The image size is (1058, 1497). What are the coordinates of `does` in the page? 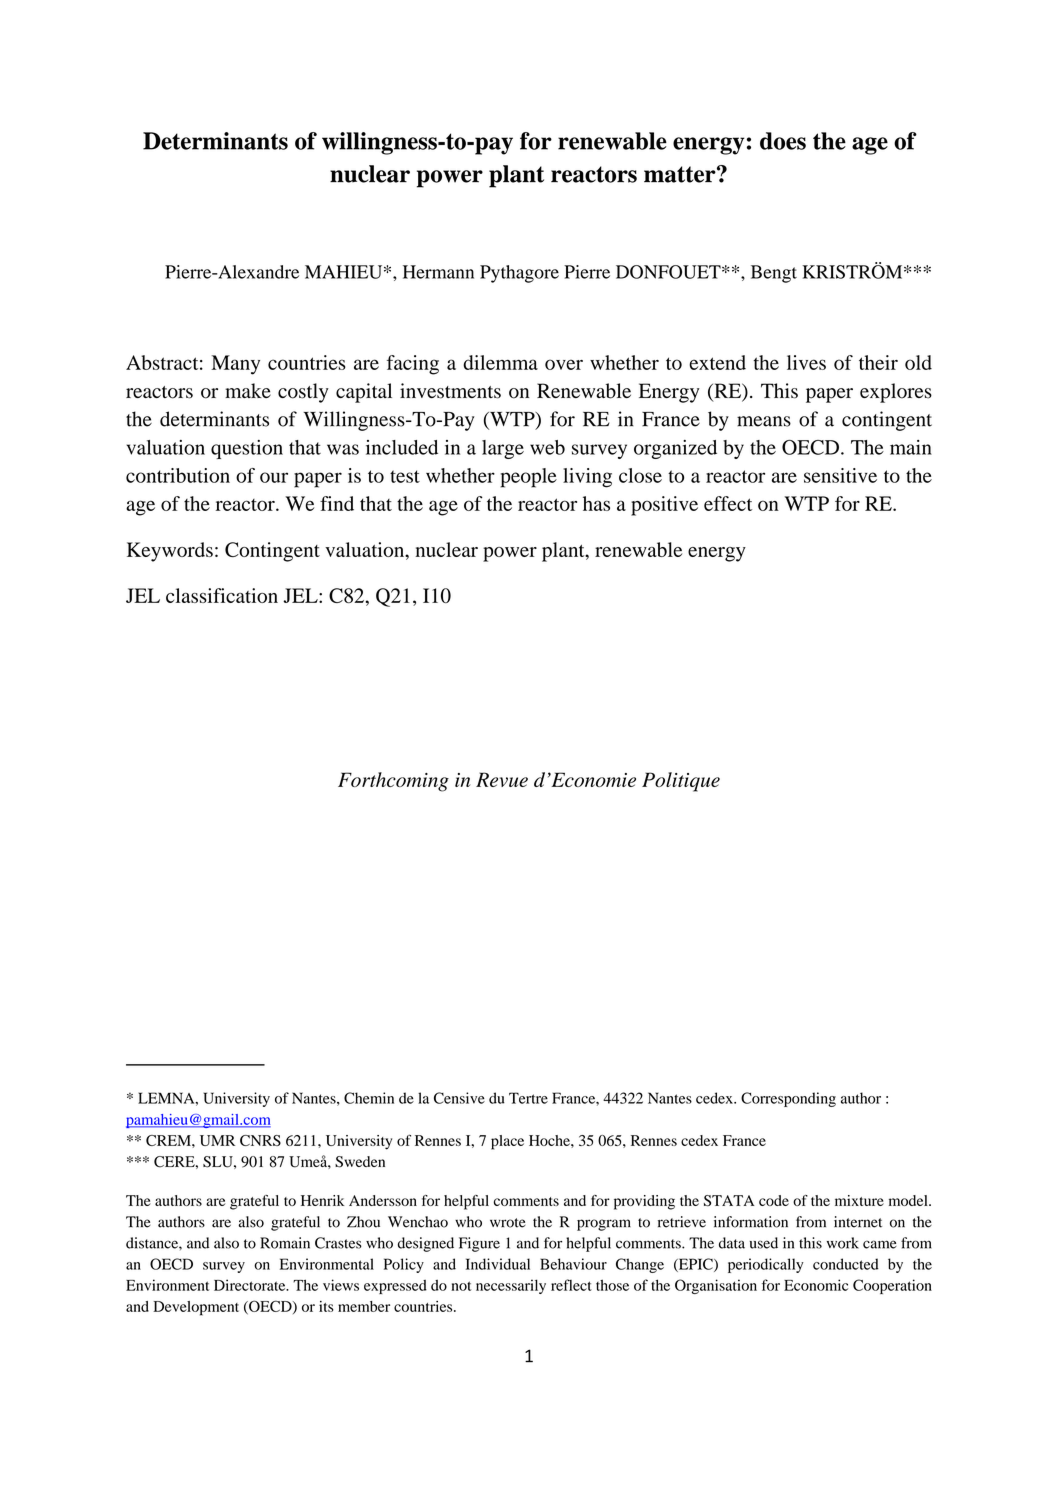 It's located at (783, 141).
